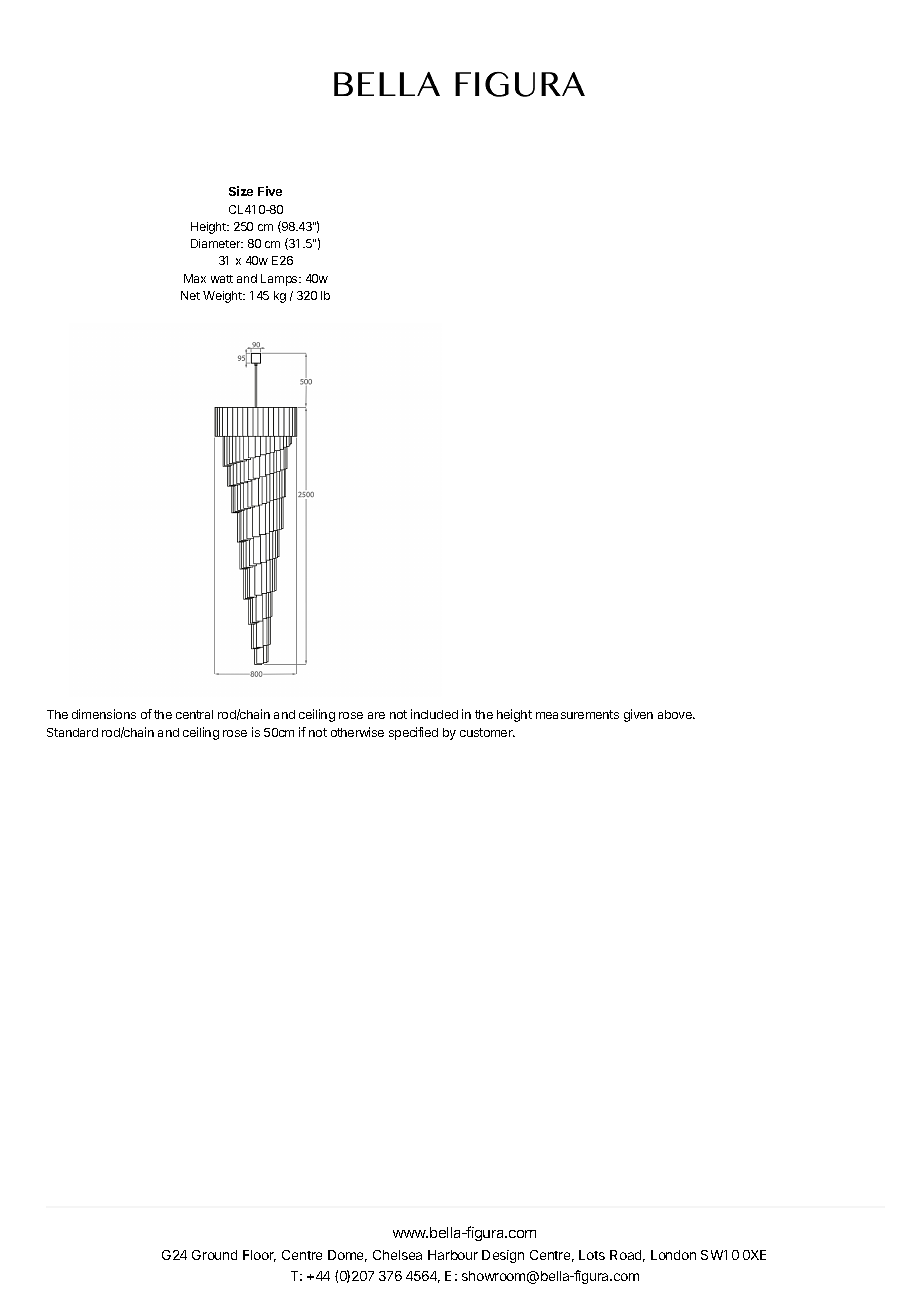 Image resolution: width=924 pixels, height=1308 pixels. What do you see at coordinates (592, 1255) in the document?
I see `Lots` at bounding box center [592, 1255].
